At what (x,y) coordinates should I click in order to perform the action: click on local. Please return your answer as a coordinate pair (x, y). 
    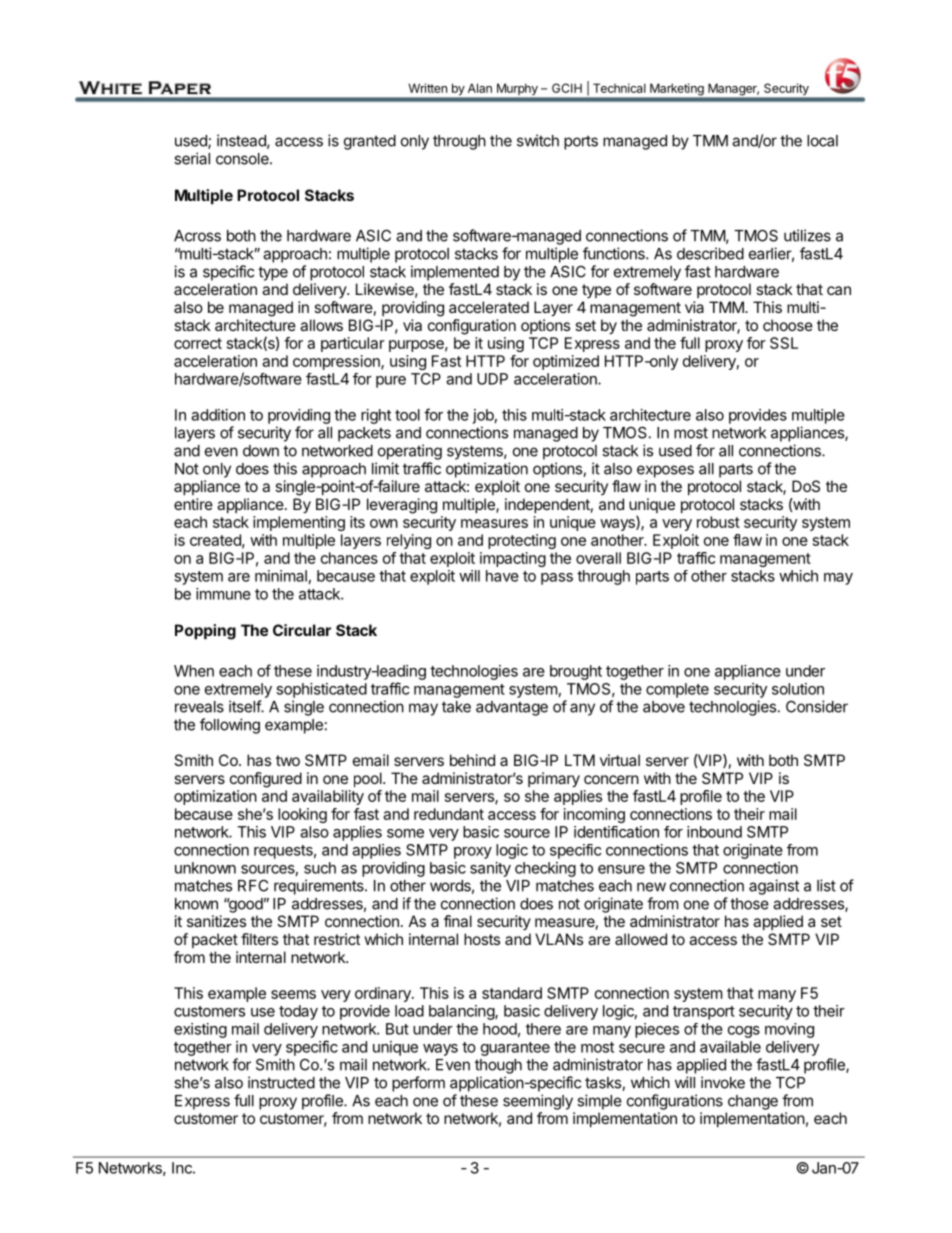
    Looking at the image, I should click on (822, 141).
